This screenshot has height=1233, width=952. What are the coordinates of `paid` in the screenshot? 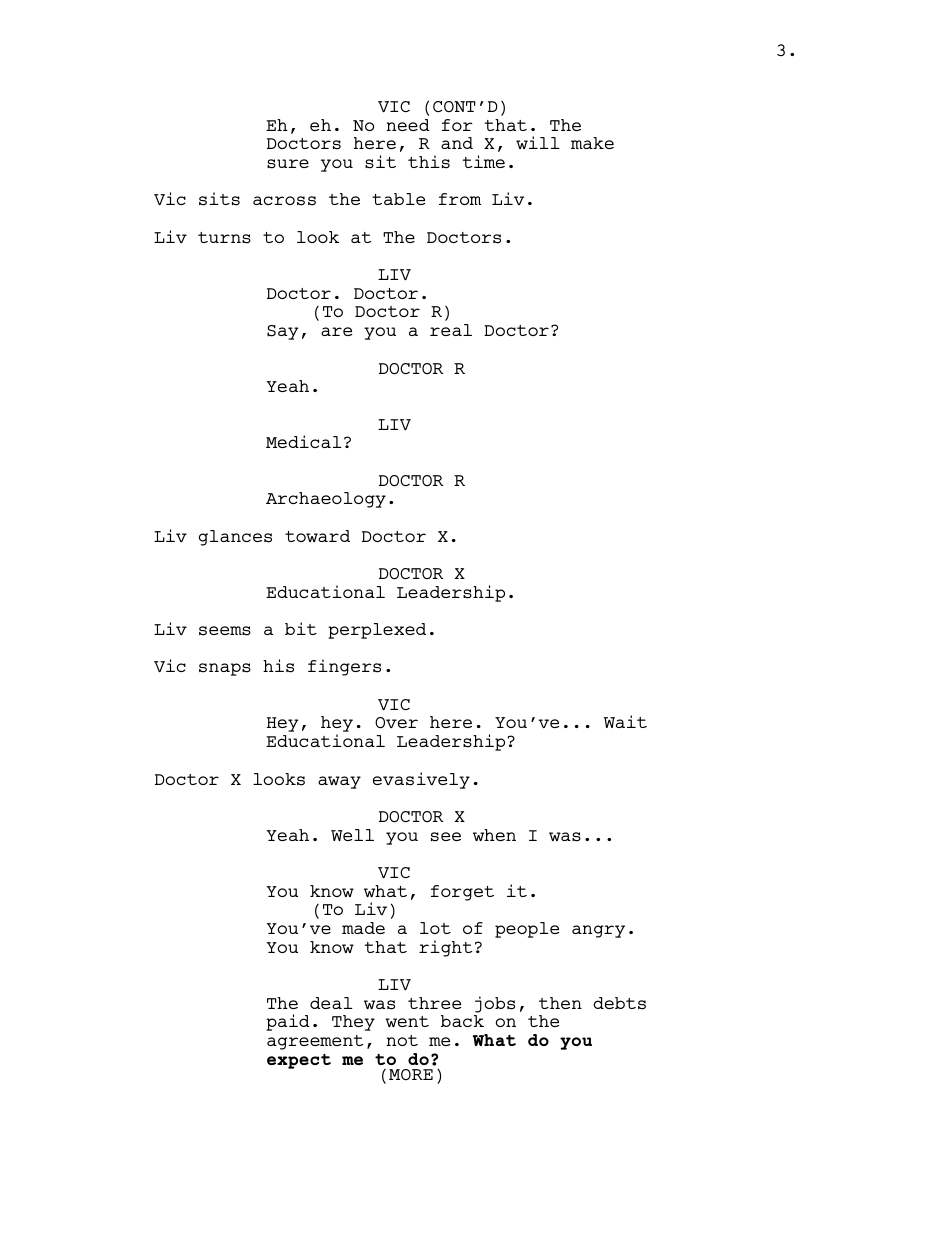 It's located at (288, 1022).
